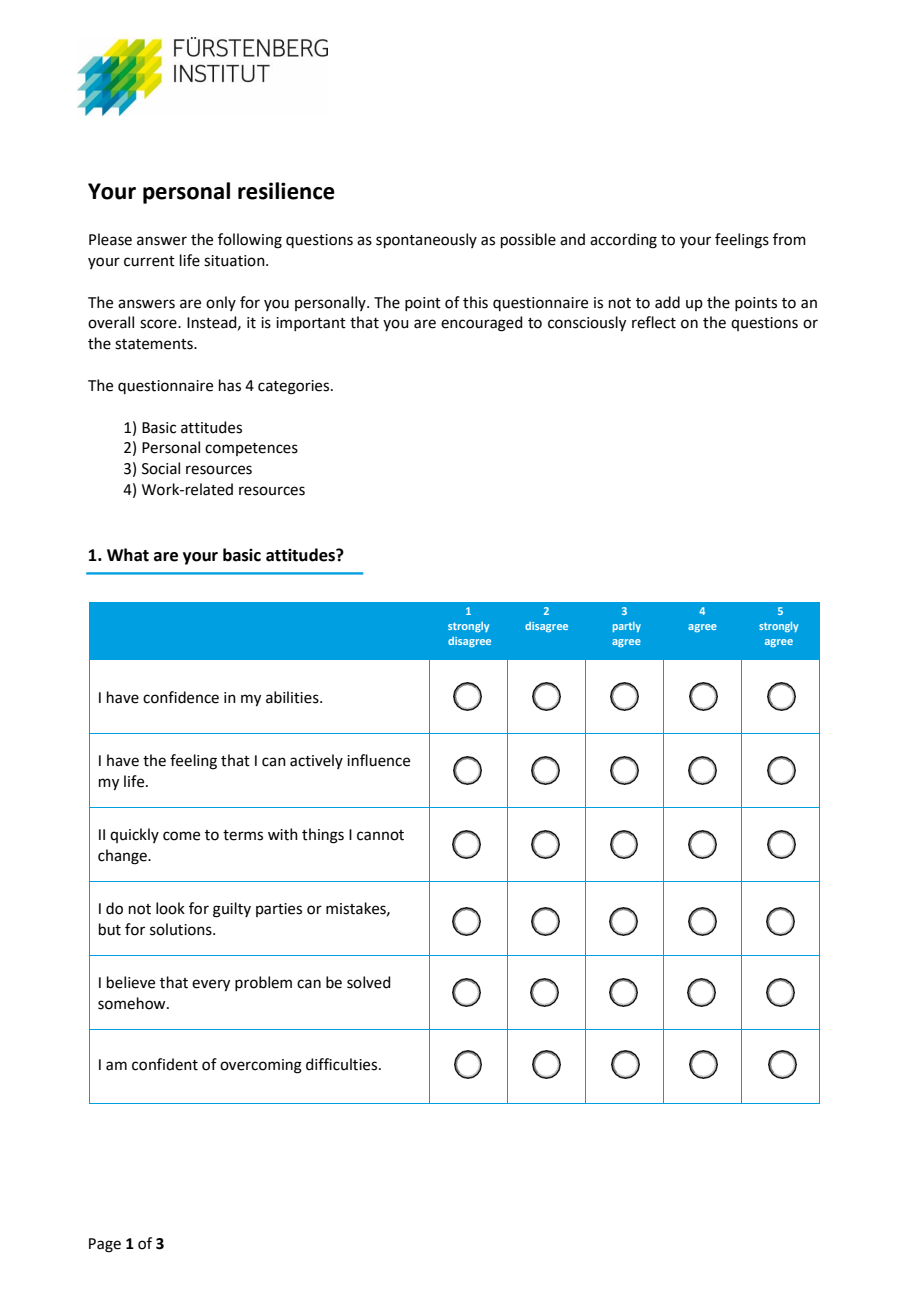 This screenshot has width=924, height=1307. I want to click on spontaneously, so click(426, 240).
